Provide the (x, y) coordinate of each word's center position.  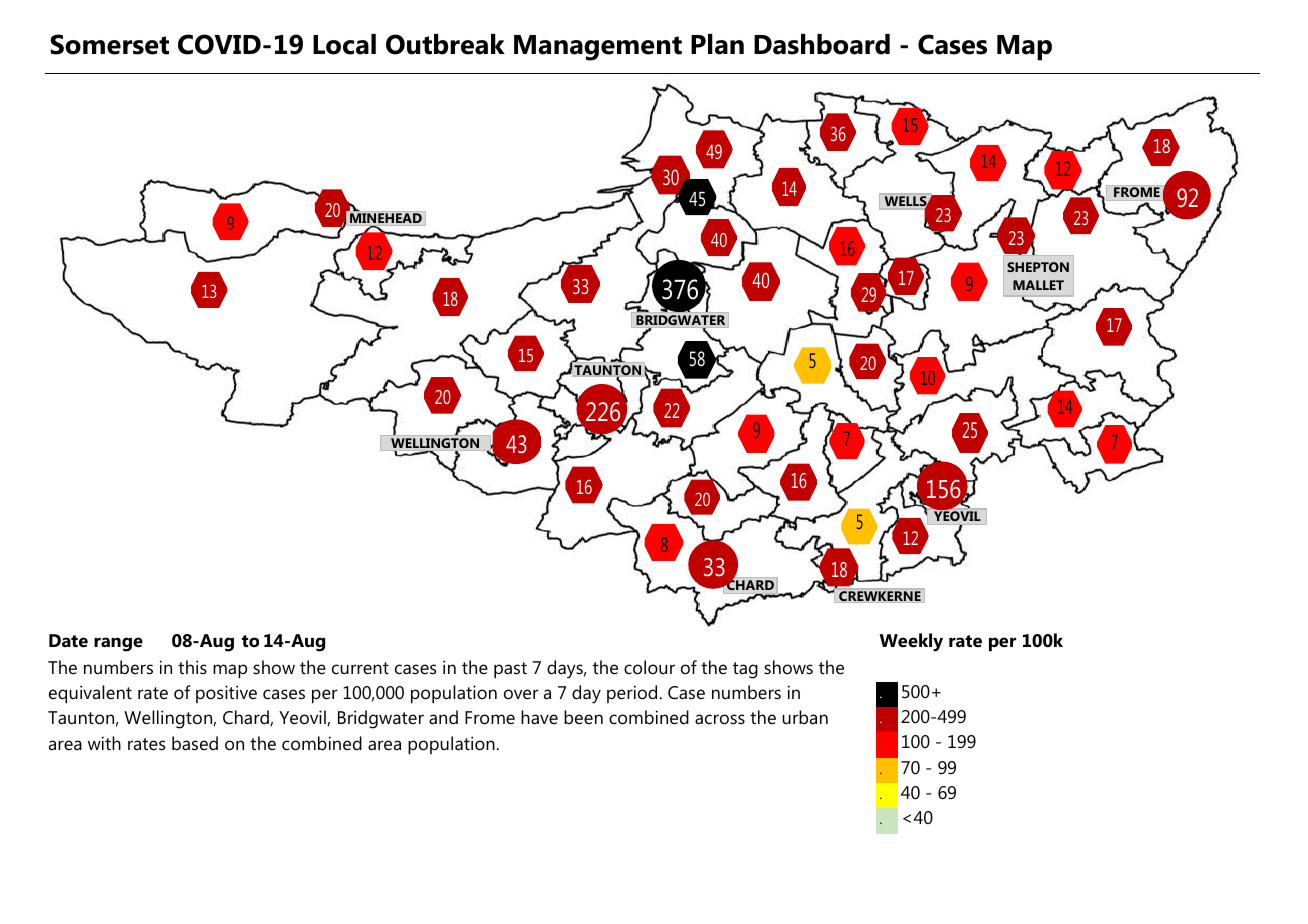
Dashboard (822, 44)
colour (649, 667)
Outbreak (445, 44)
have (539, 717)
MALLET (1038, 285)
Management (598, 48)
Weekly (911, 642)
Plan (717, 44)
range (118, 644)
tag (745, 670)
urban (805, 717)
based (195, 743)
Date (68, 641)
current (360, 668)
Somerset (109, 44)
